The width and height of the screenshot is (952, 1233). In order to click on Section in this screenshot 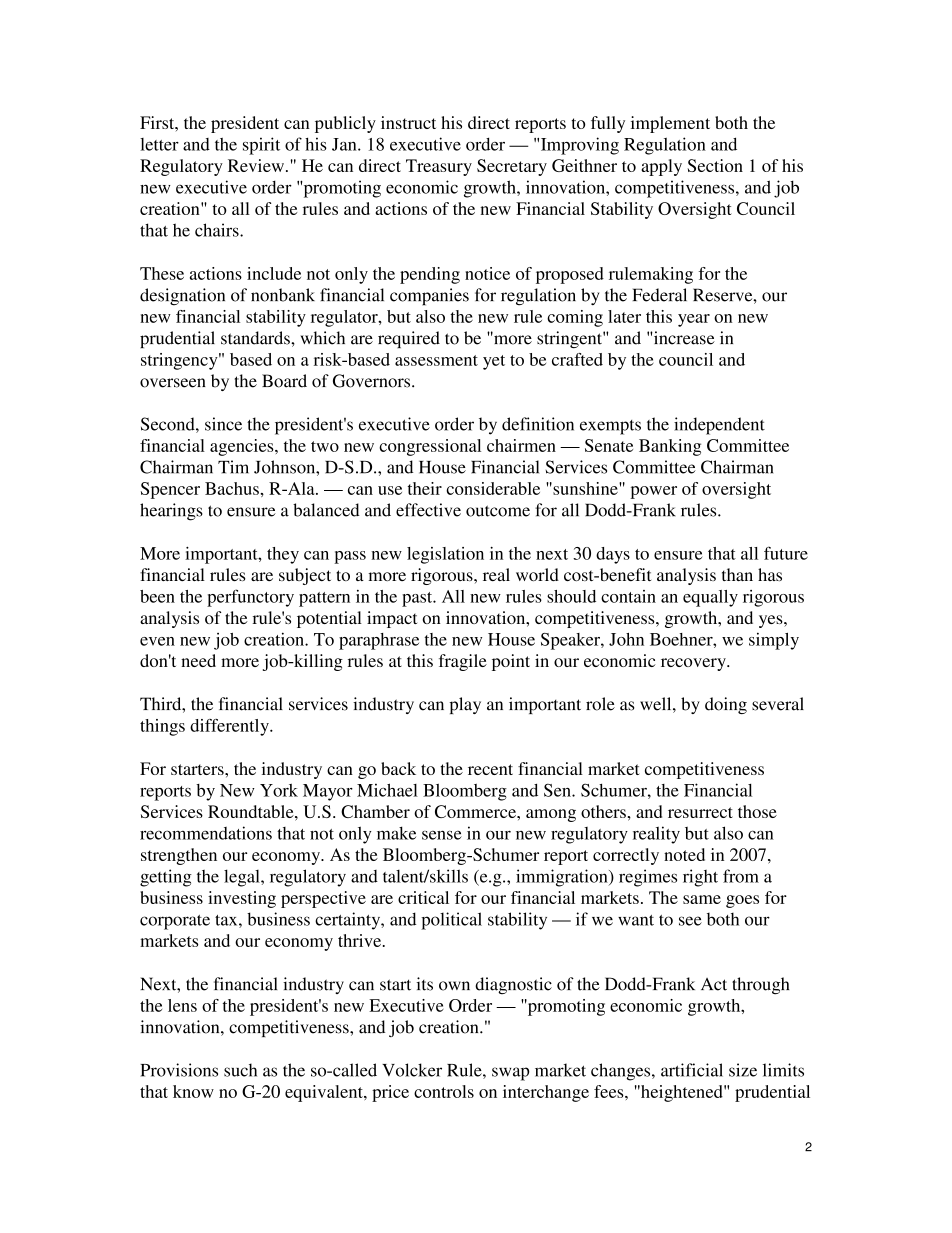, I will do `click(715, 165)`.
